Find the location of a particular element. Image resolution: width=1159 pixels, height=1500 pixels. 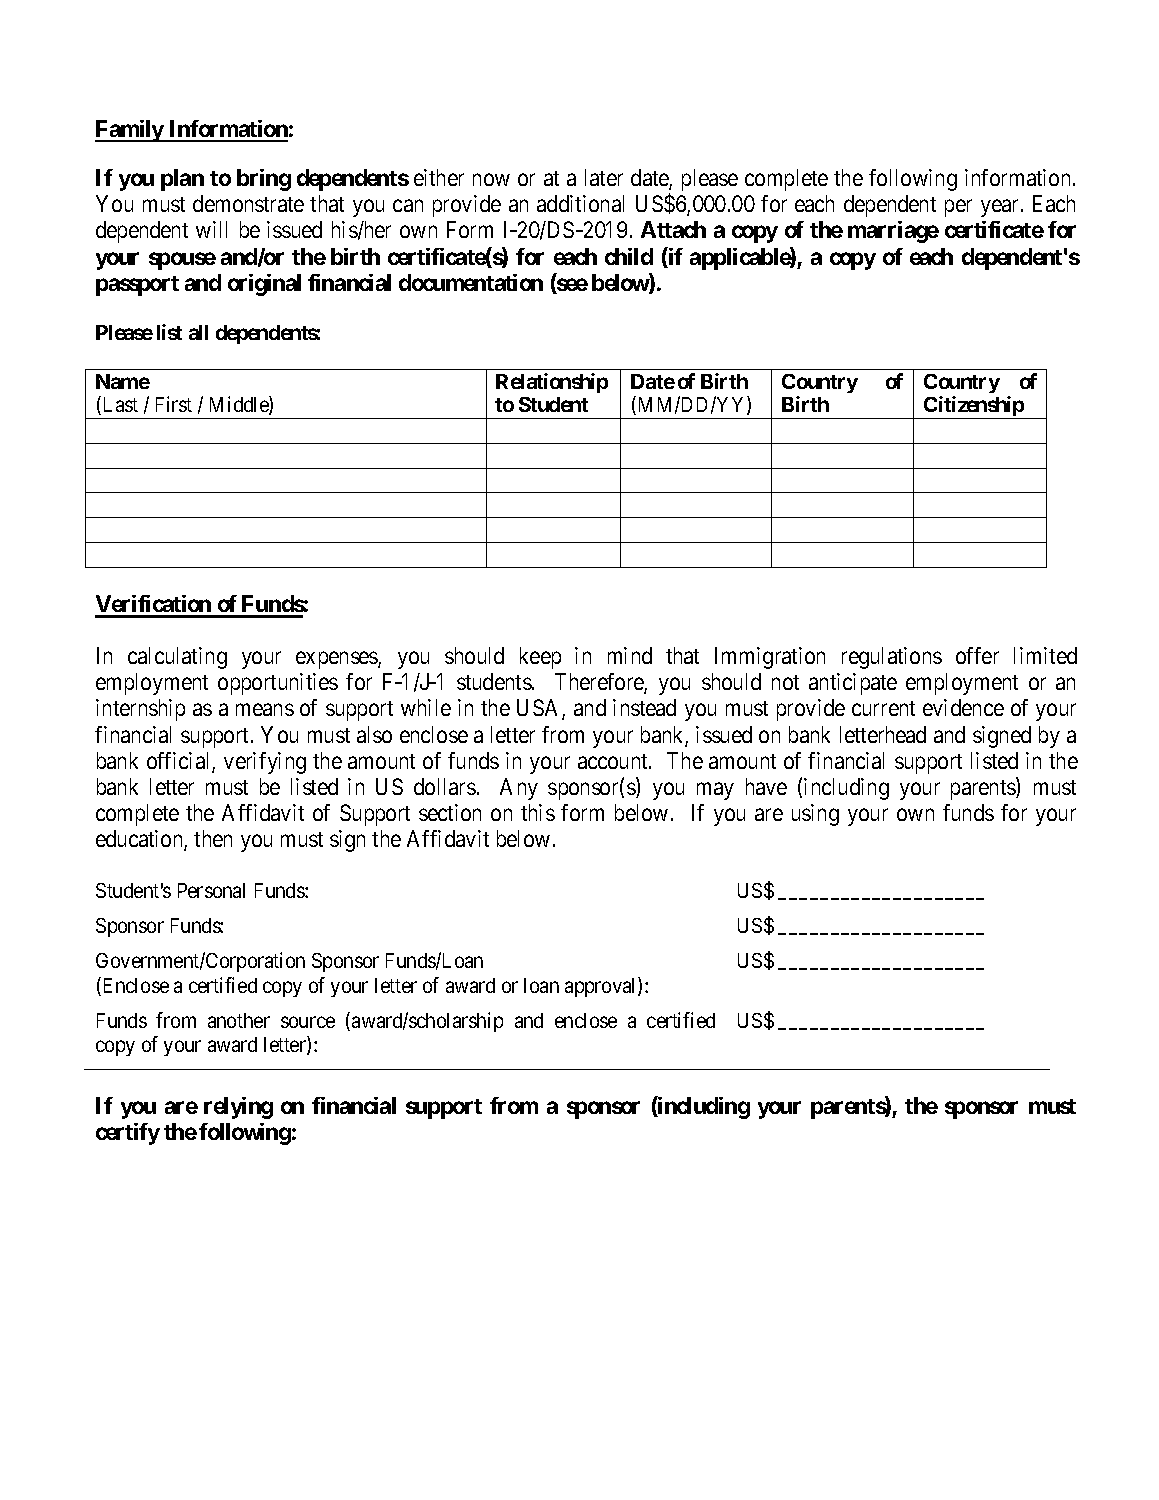

USA is located at coordinates (540, 709).
